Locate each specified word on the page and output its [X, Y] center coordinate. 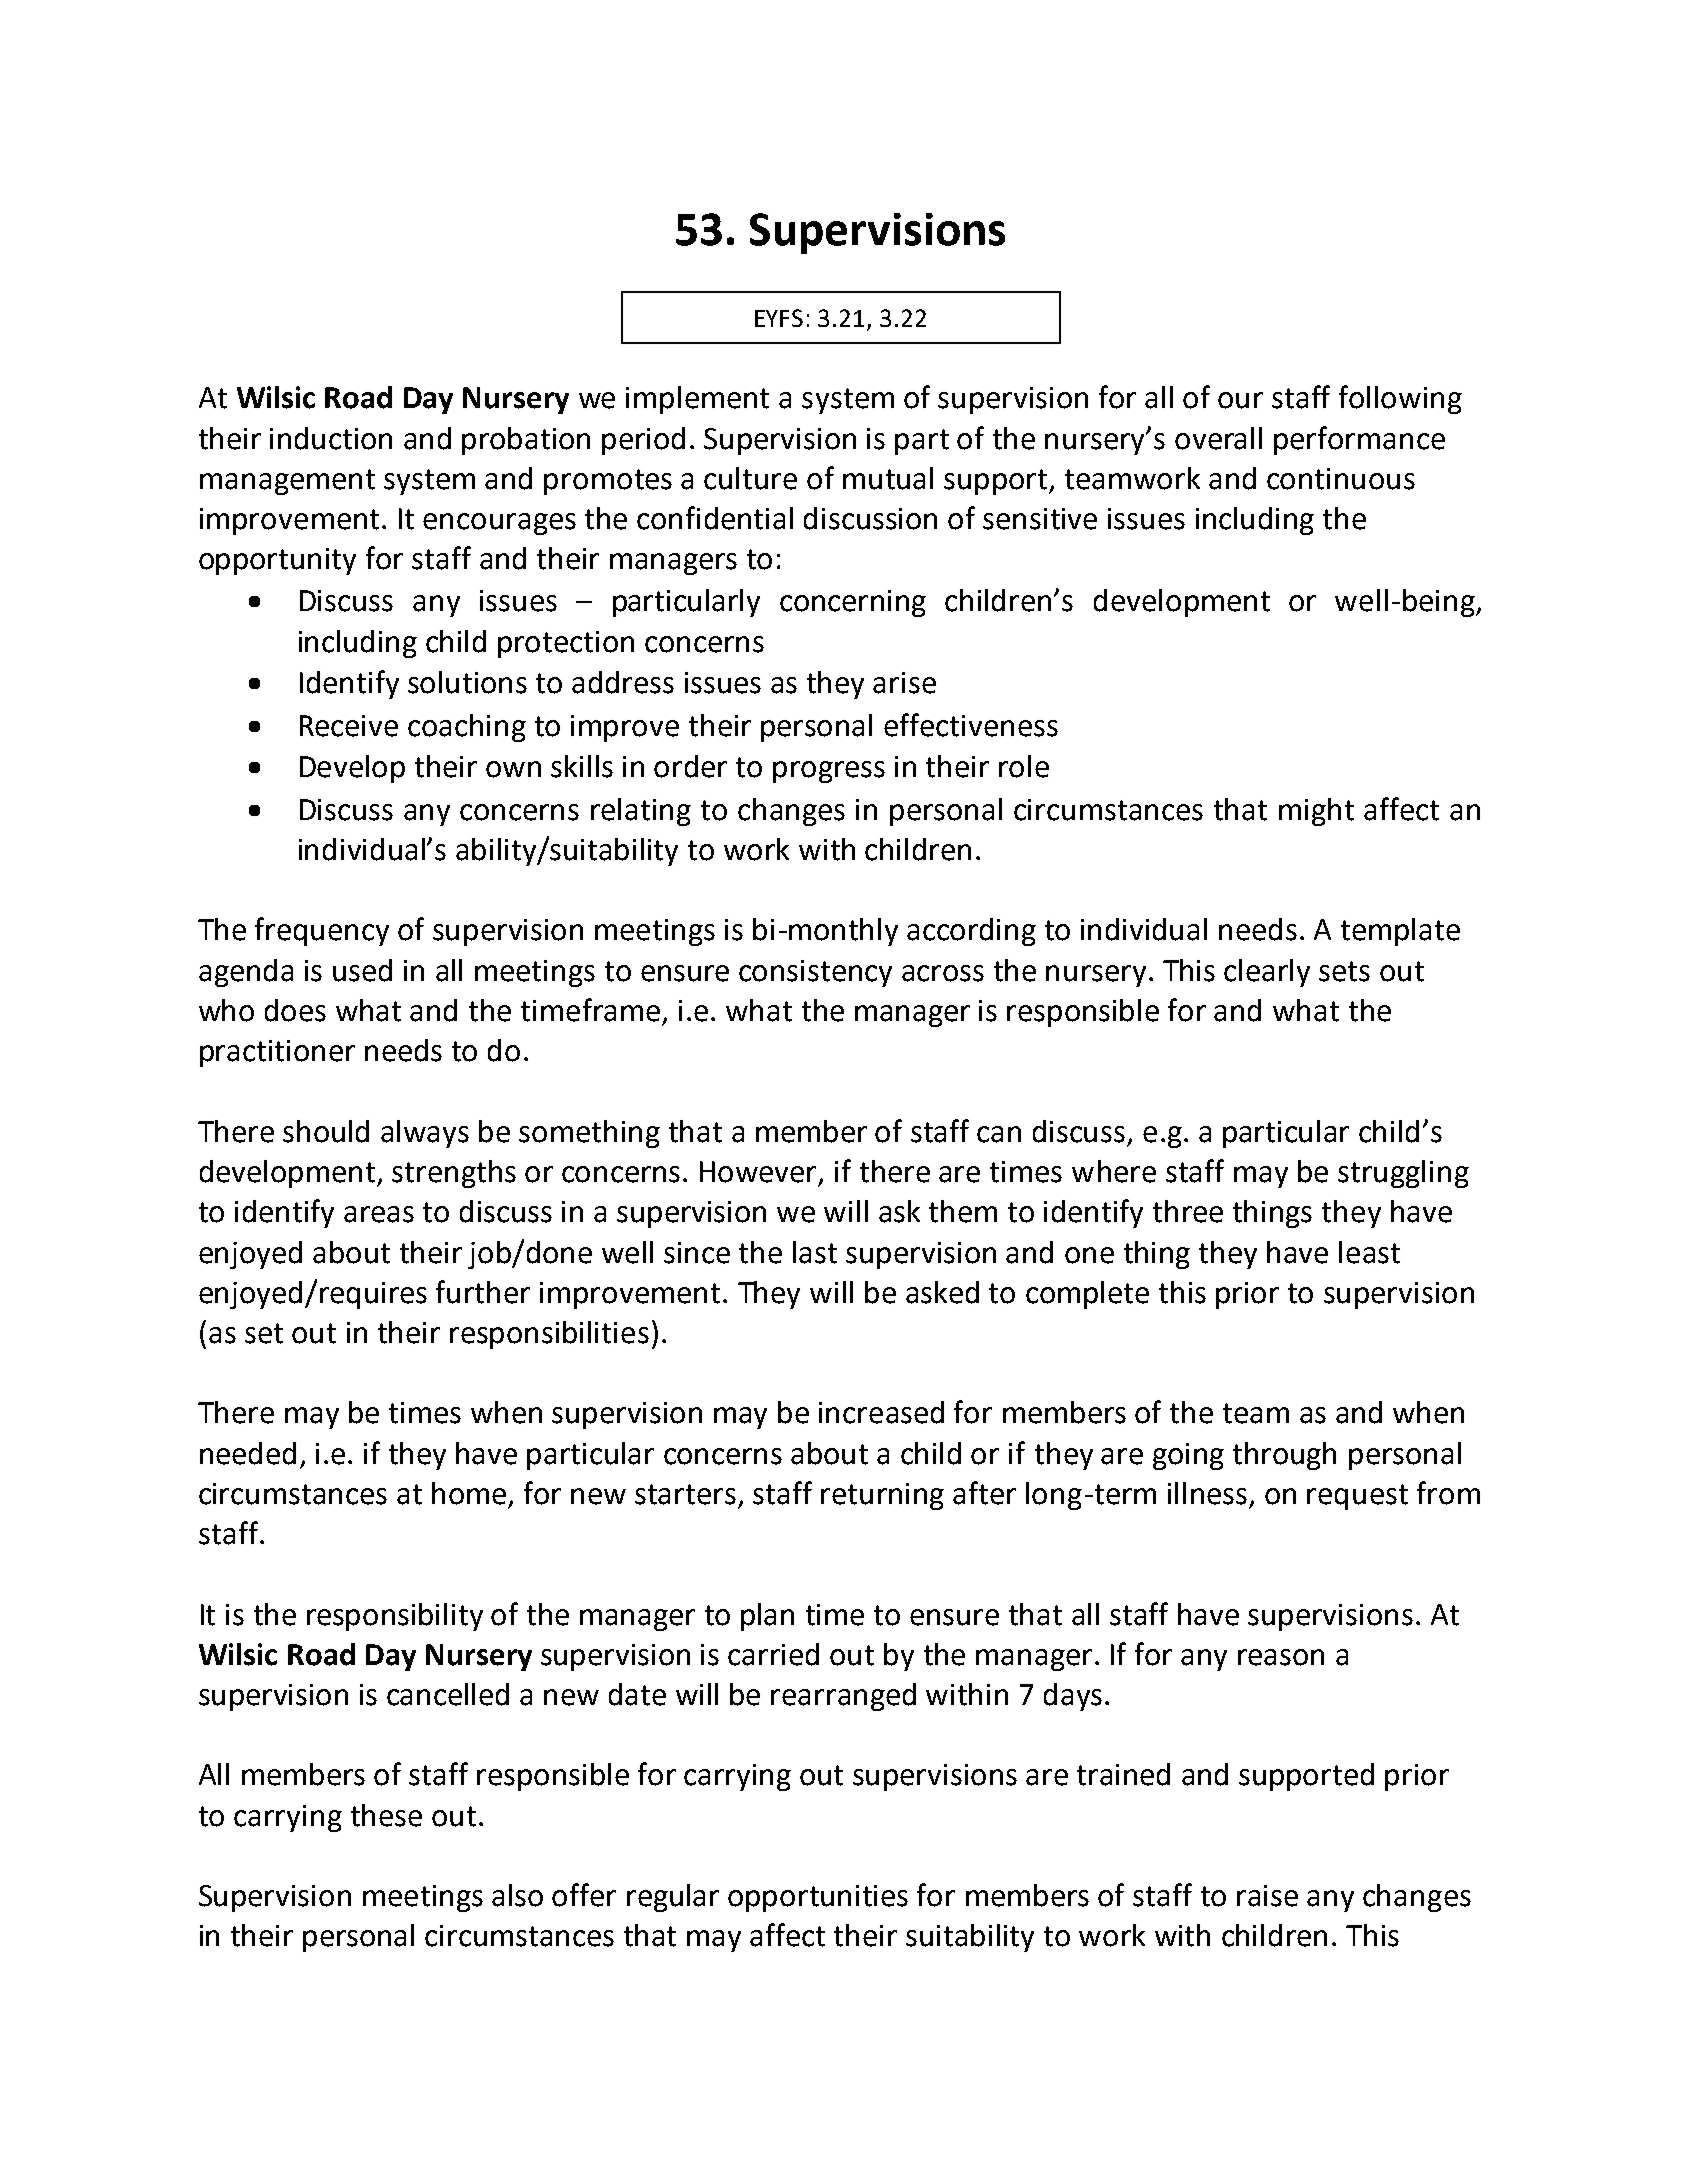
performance [1359, 440]
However [760, 1172]
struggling [1403, 1174]
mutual [888, 478]
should [326, 1131]
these [386, 1815]
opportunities [818, 1898]
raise [1267, 1896]
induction [331, 438]
